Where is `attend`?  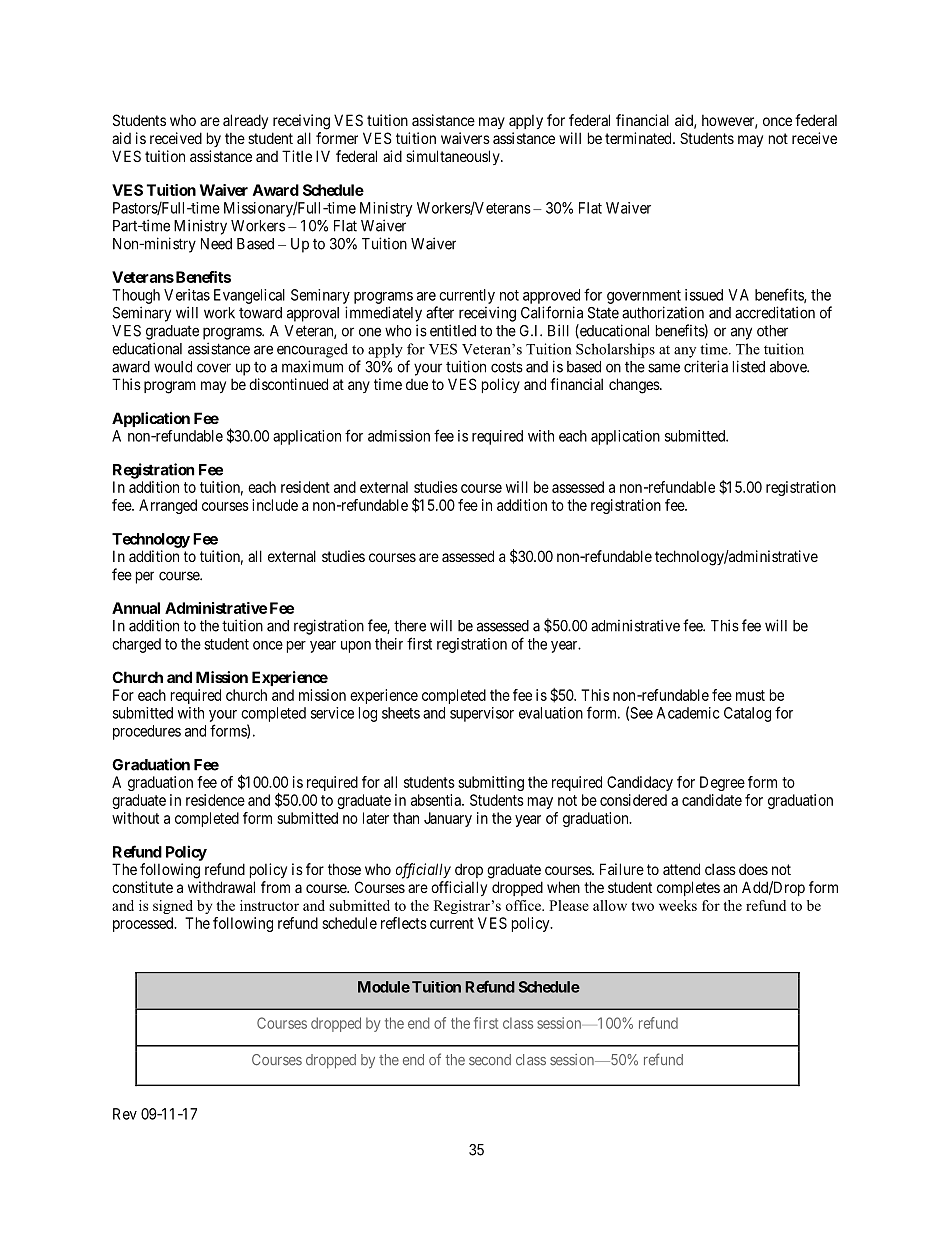 attend is located at coordinates (681, 869).
